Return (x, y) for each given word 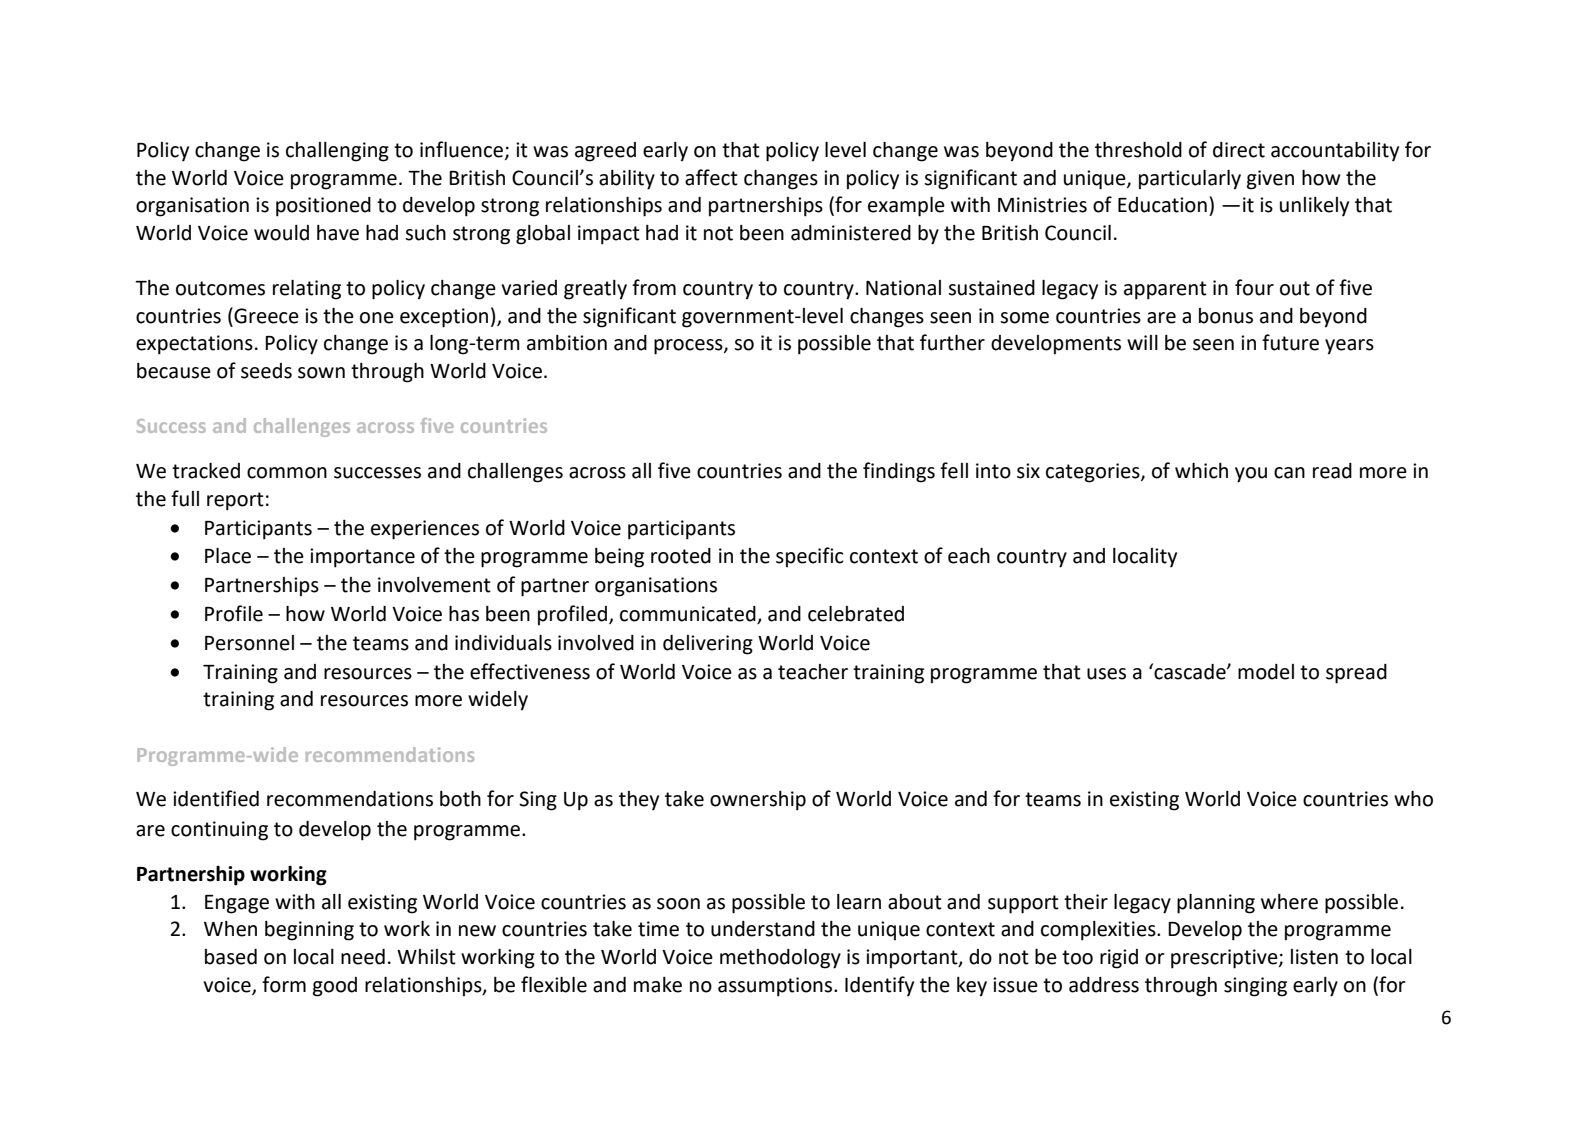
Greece (266, 316)
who (1413, 799)
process (689, 347)
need (363, 957)
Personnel (249, 643)
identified (216, 798)
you (1251, 475)
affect (711, 177)
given (1270, 180)
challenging (337, 152)
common (287, 473)
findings (899, 472)
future (1290, 342)
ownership (758, 801)
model (1266, 672)
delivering (708, 645)
